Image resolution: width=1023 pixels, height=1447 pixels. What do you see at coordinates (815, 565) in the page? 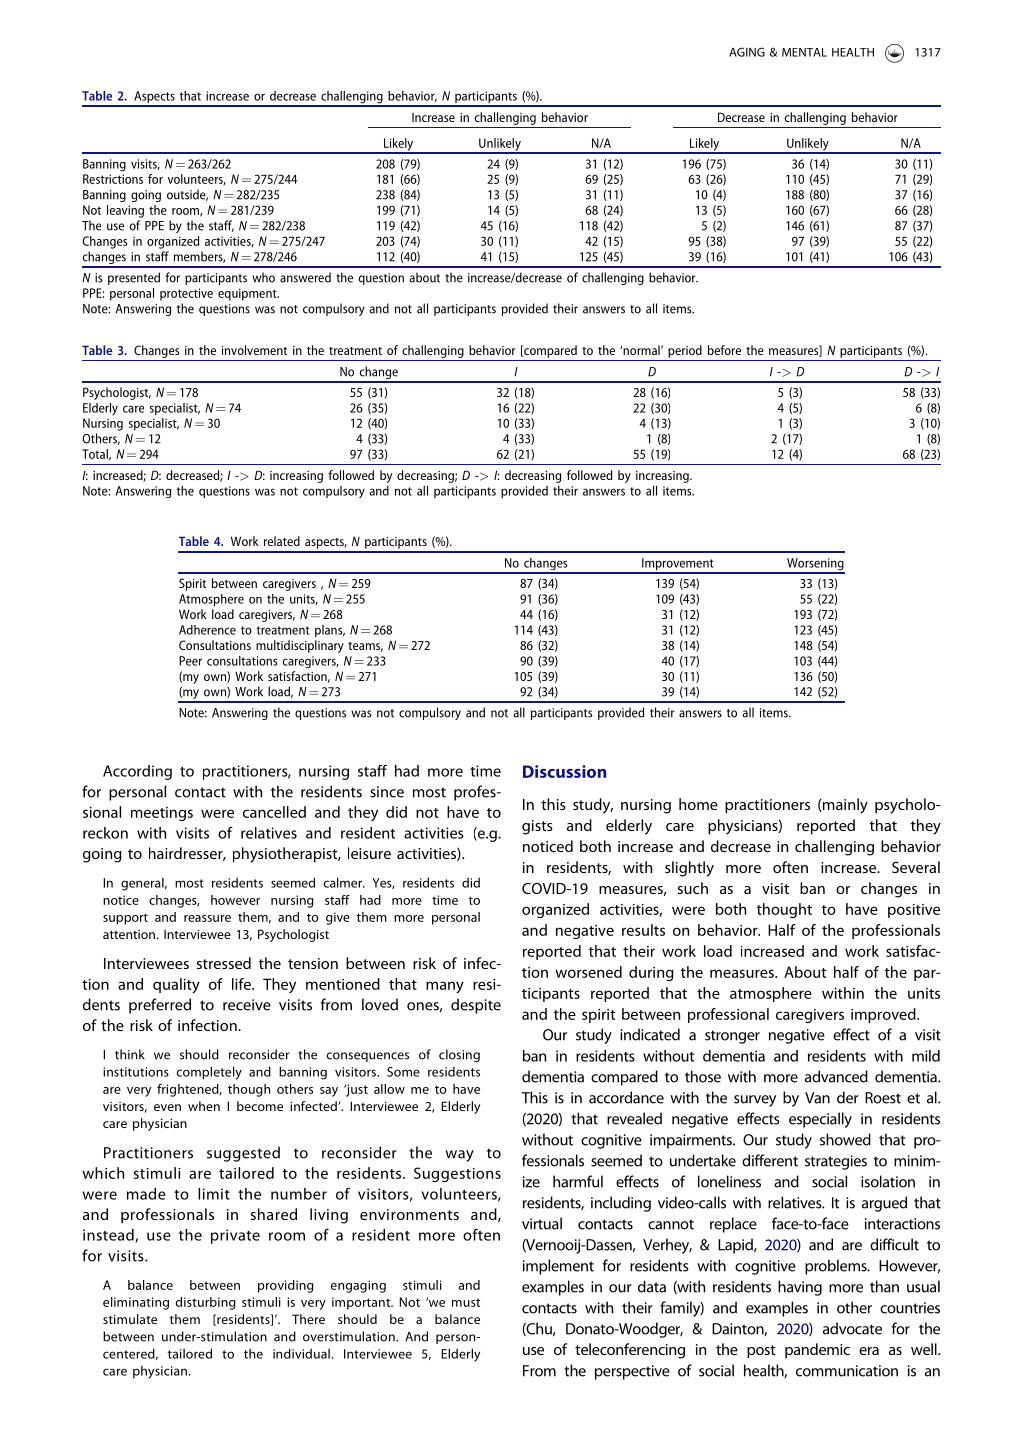
I see `Worsening` at bounding box center [815, 565].
